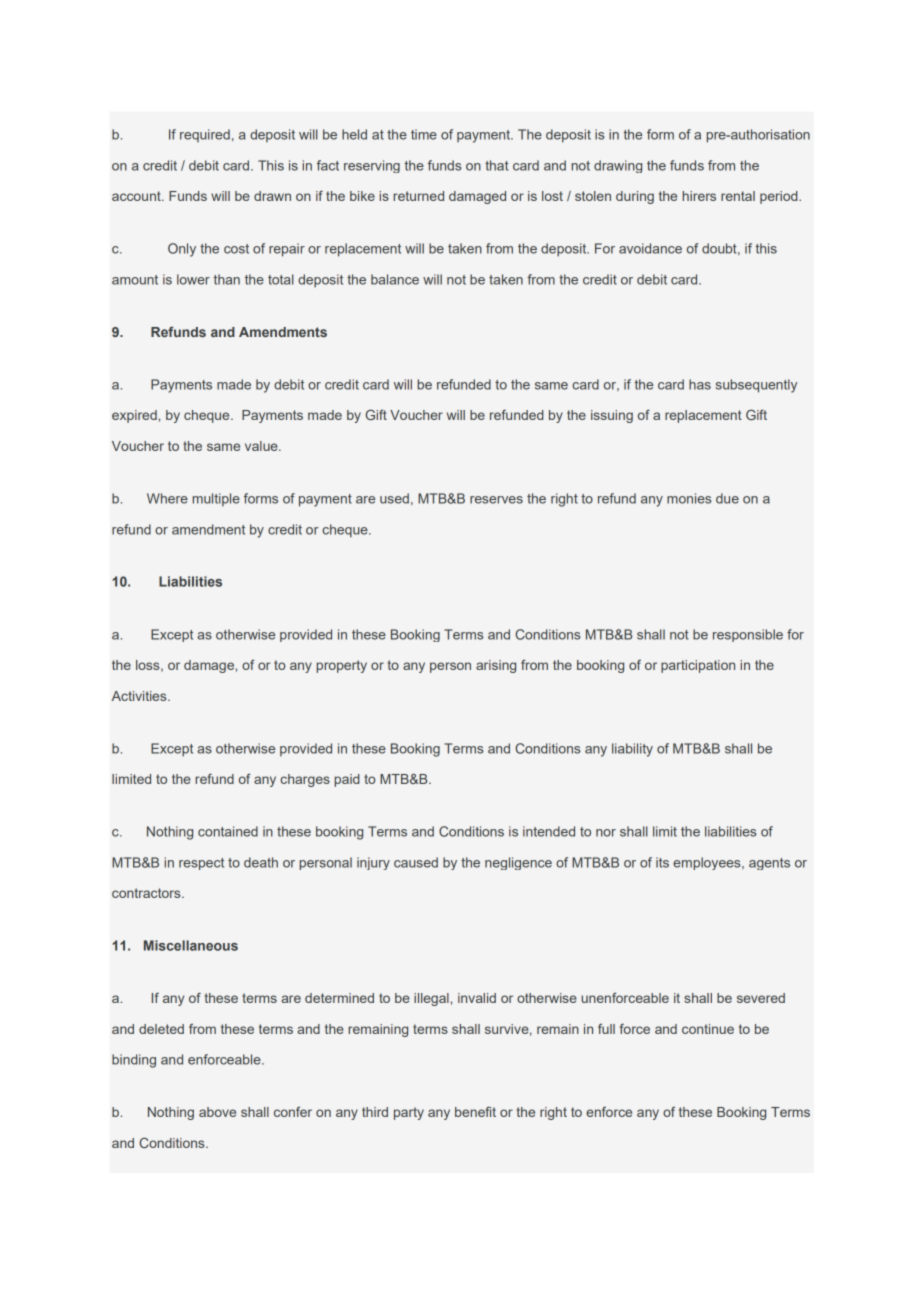  What do you see at coordinates (738, 196) in the document?
I see `rental` at bounding box center [738, 196].
